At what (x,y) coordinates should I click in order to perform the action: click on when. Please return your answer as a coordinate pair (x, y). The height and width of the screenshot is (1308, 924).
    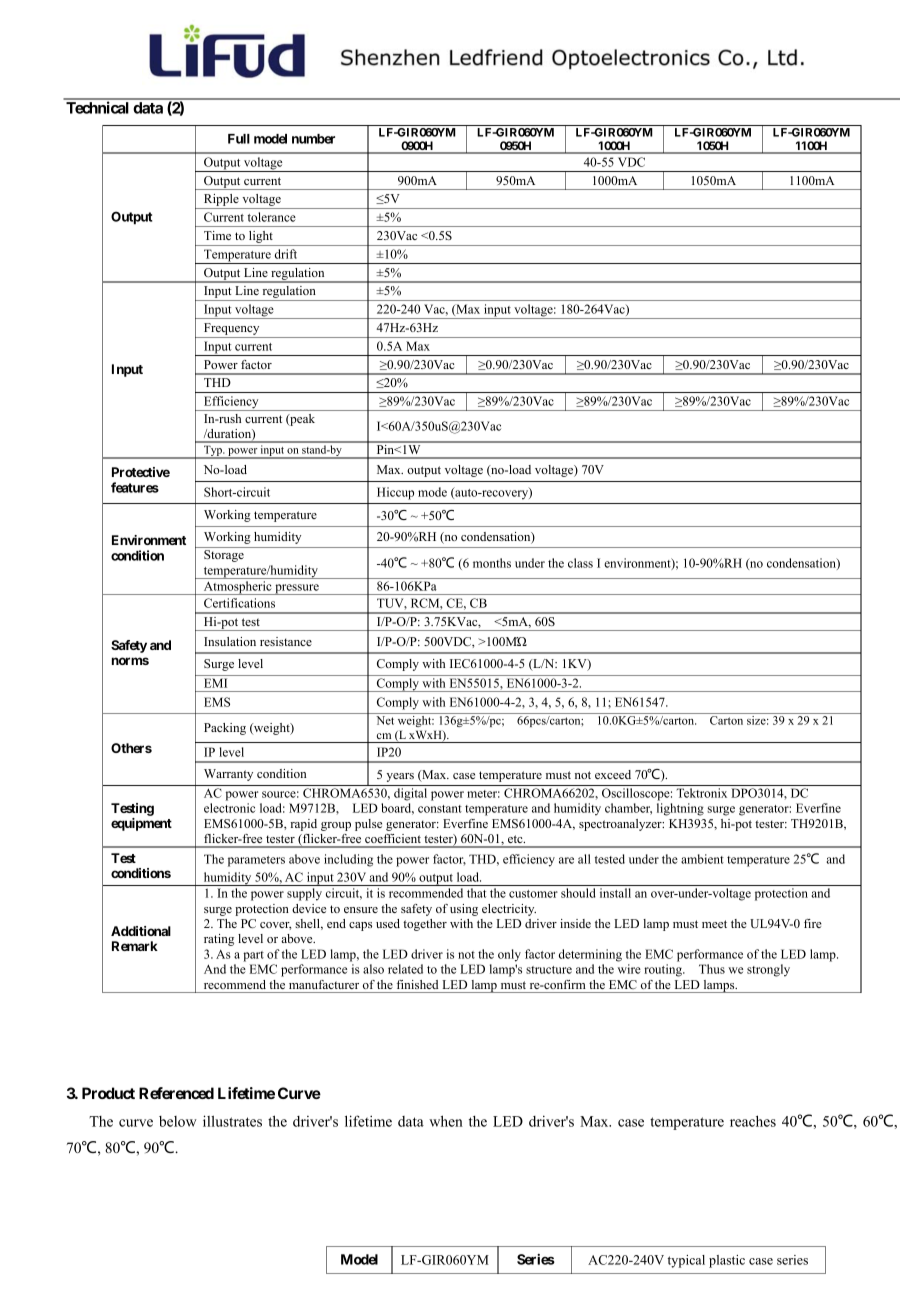
    Looking at the image, I should click on (446, 1121).
